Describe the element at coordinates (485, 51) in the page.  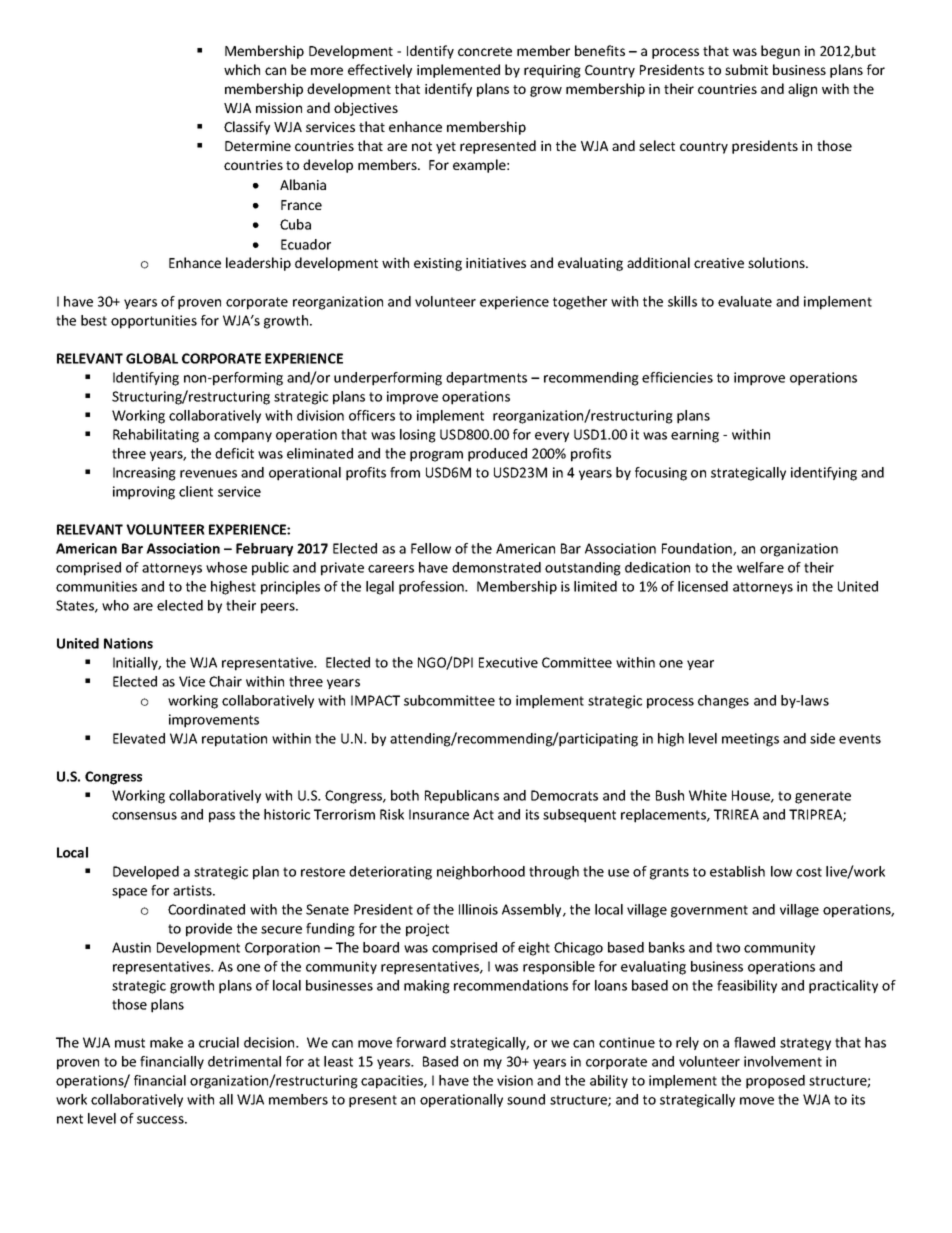
I see `concrete` at that location.
